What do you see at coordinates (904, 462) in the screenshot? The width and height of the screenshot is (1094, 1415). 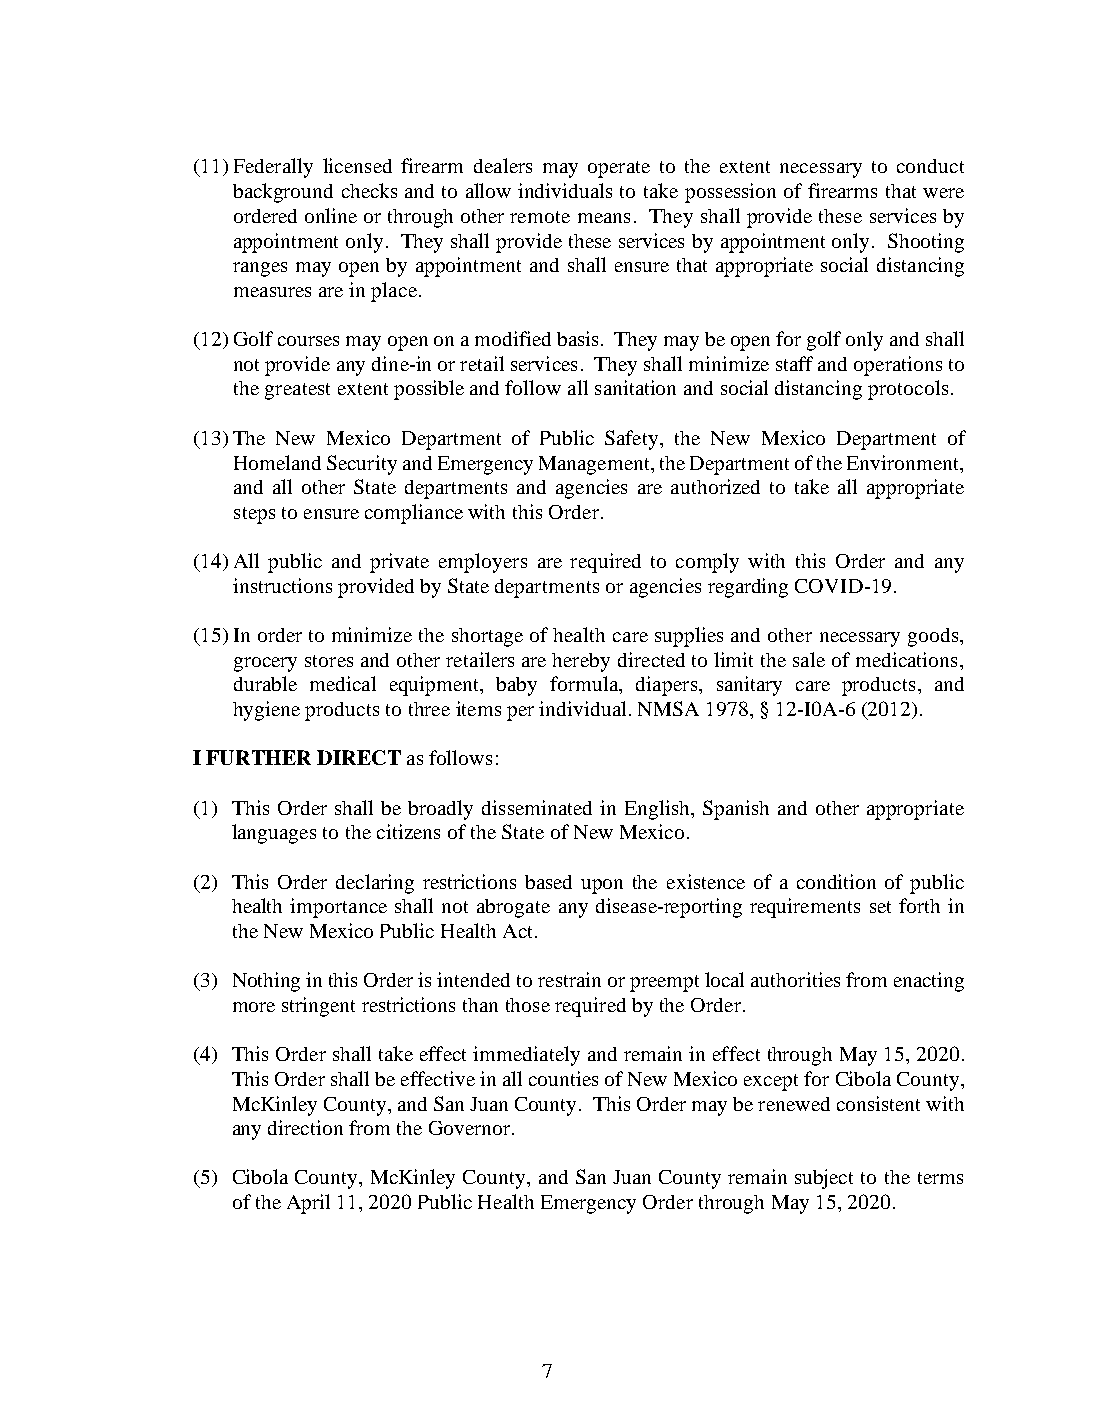 I see `Environment` at bounding box center [904, 462].
